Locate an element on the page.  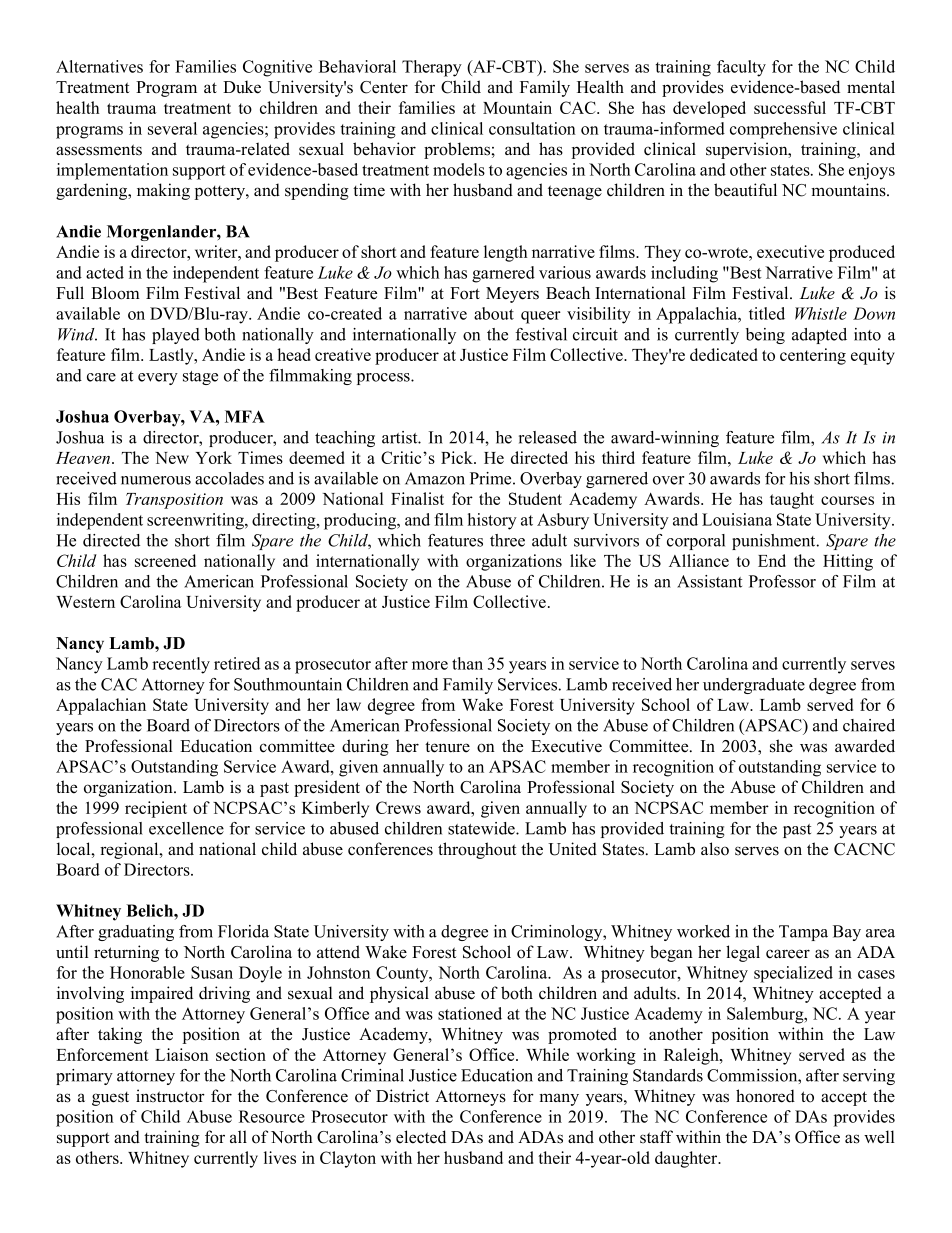
undergraduate is located at coordinates (754, 686).
